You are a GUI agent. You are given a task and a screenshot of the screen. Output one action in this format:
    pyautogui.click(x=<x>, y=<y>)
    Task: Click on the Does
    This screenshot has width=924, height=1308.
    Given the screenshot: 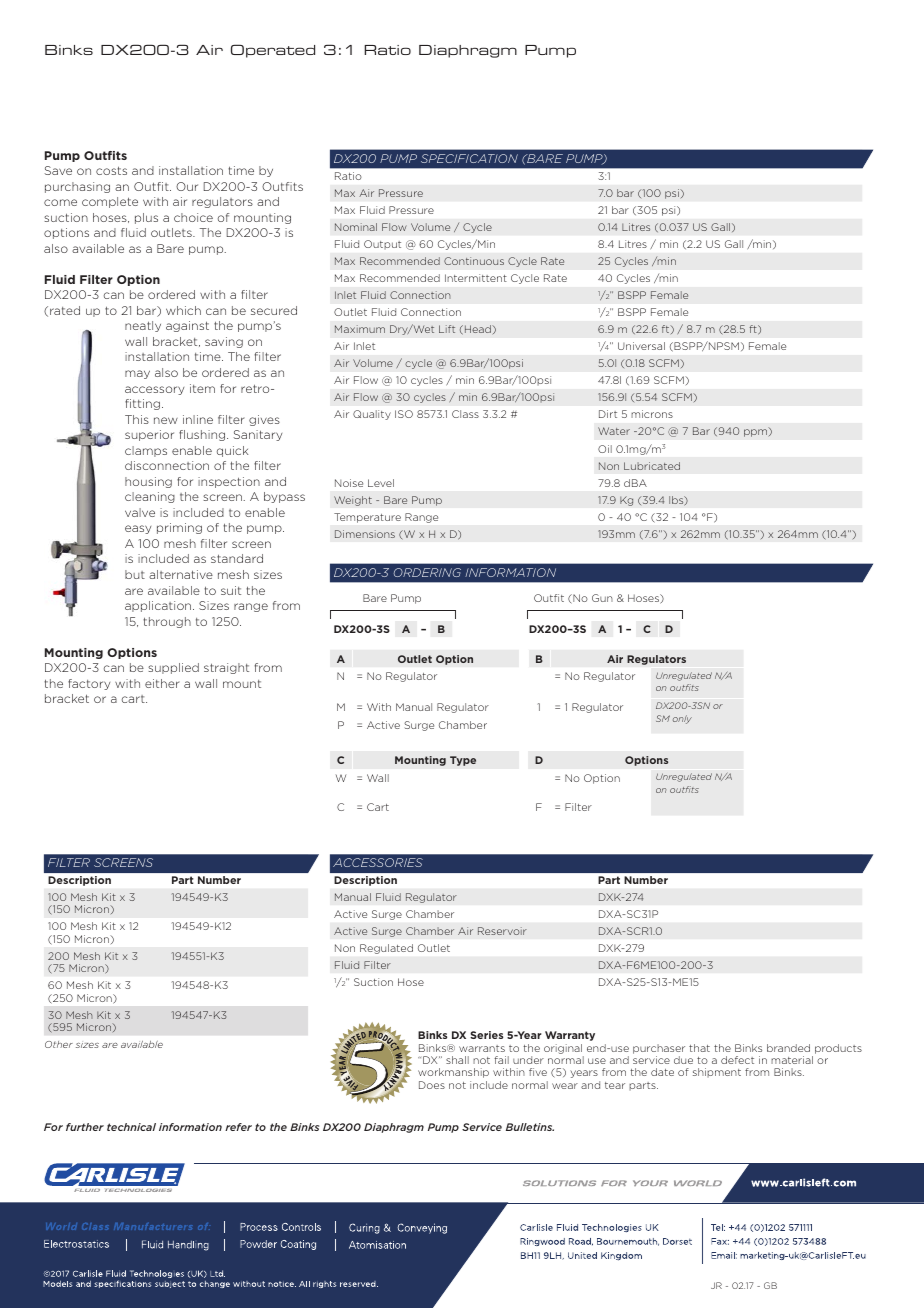 What is the action you would take?
    pyautogui.click(x=432, y=1085)
